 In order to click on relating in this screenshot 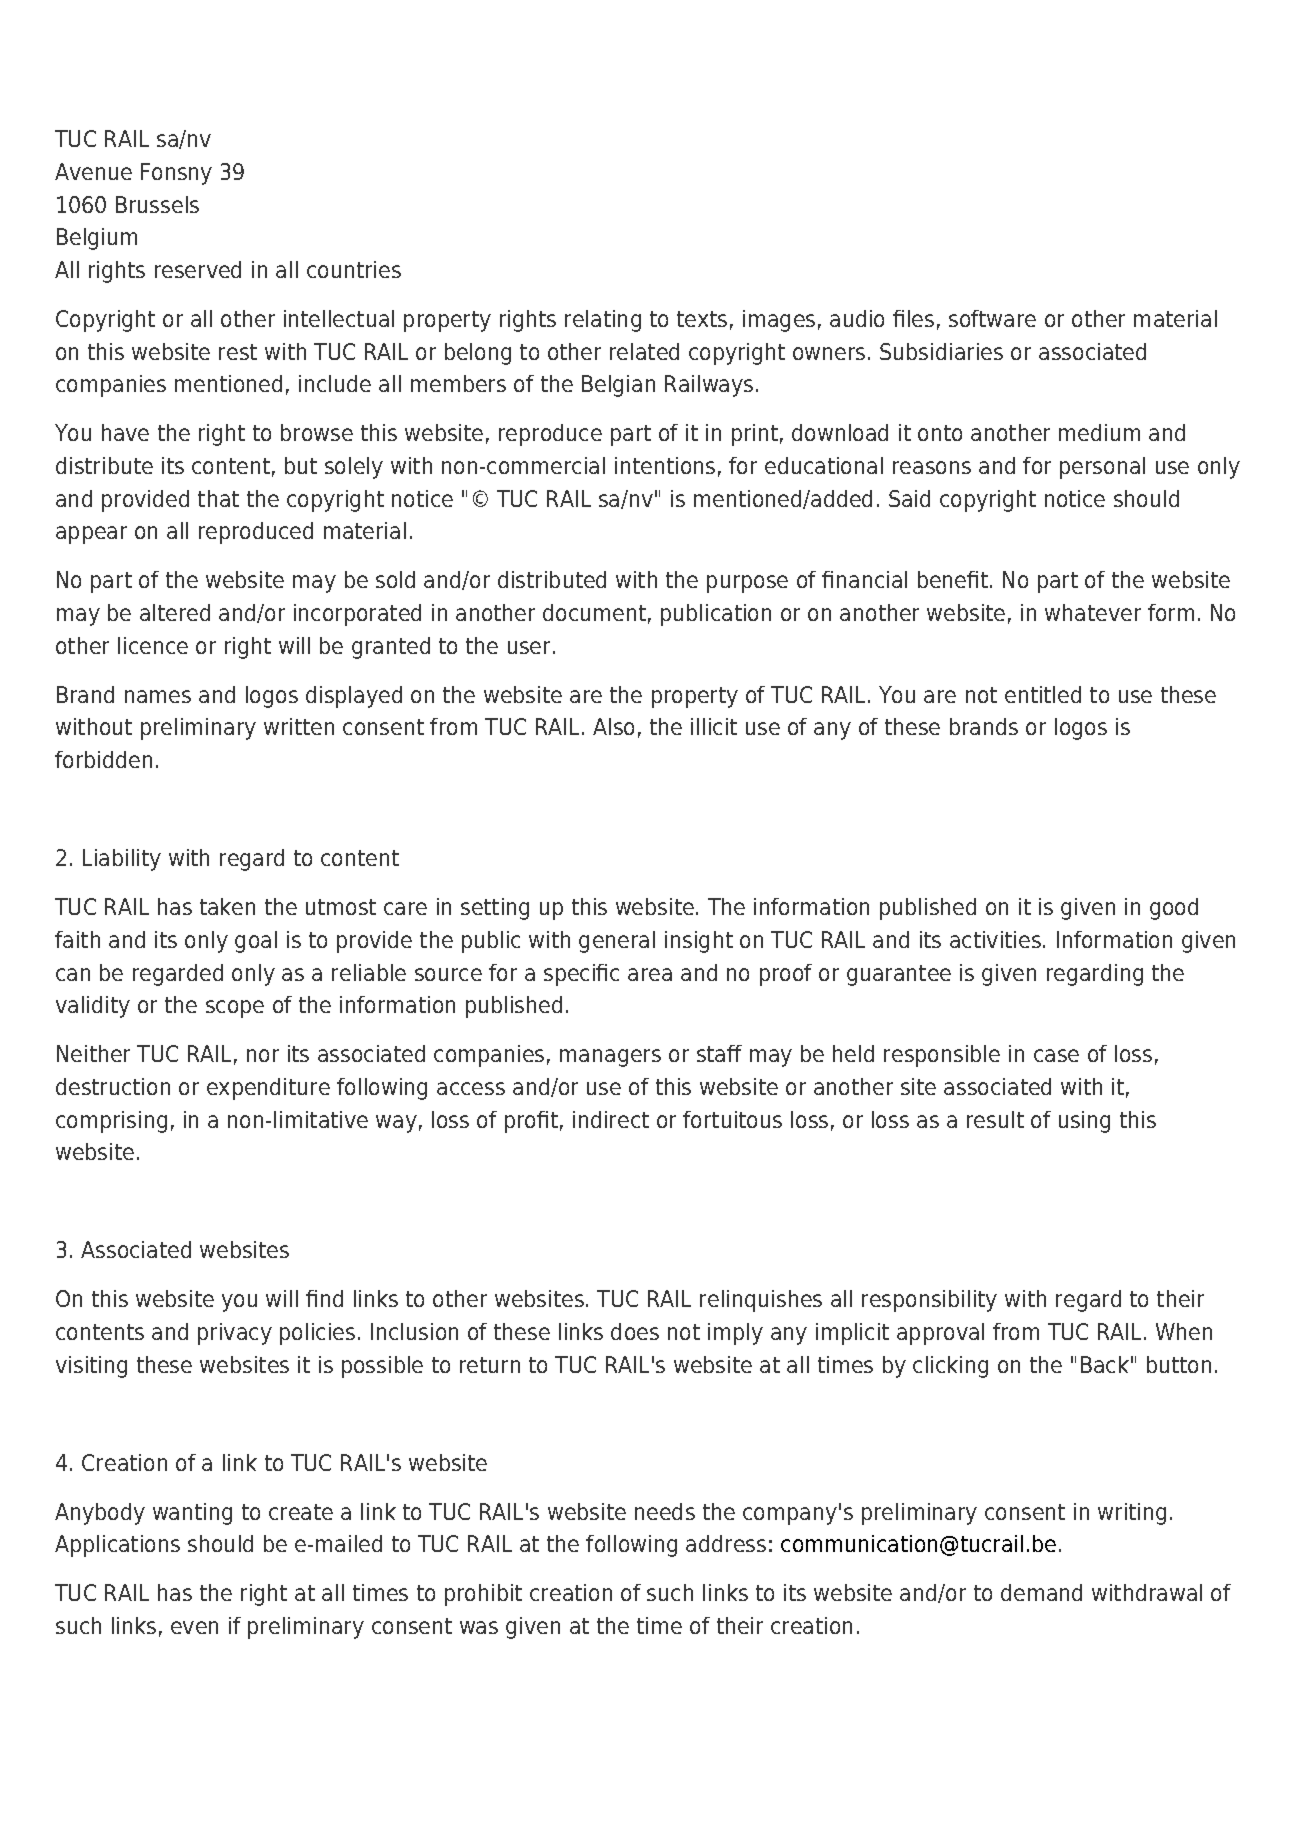, I will do `click(603, 321)`.
